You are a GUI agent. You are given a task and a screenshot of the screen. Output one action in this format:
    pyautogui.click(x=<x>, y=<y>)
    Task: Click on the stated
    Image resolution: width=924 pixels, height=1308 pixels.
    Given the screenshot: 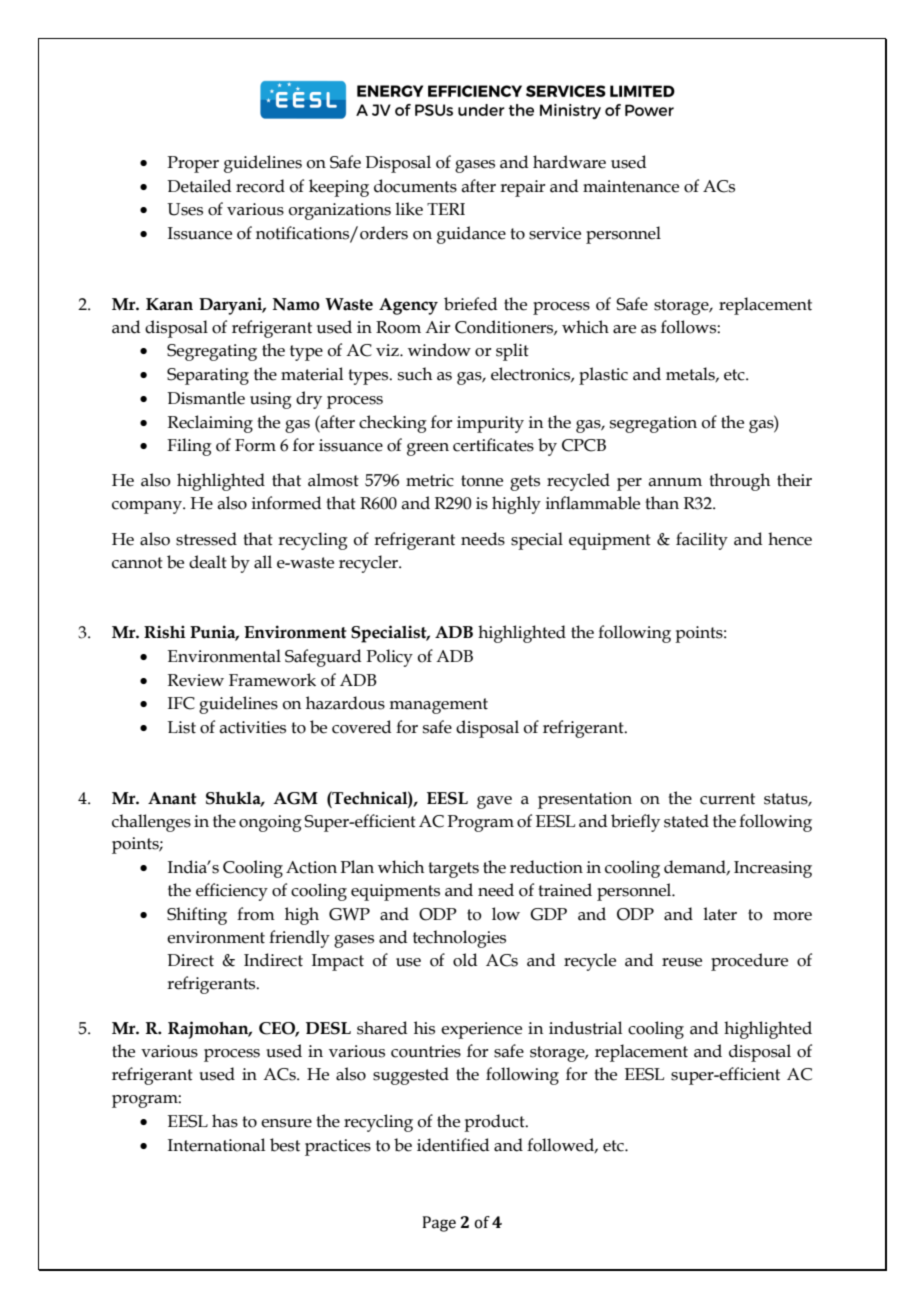 What is the action you would take?
    pyautogui.click(x=686, y=821)
